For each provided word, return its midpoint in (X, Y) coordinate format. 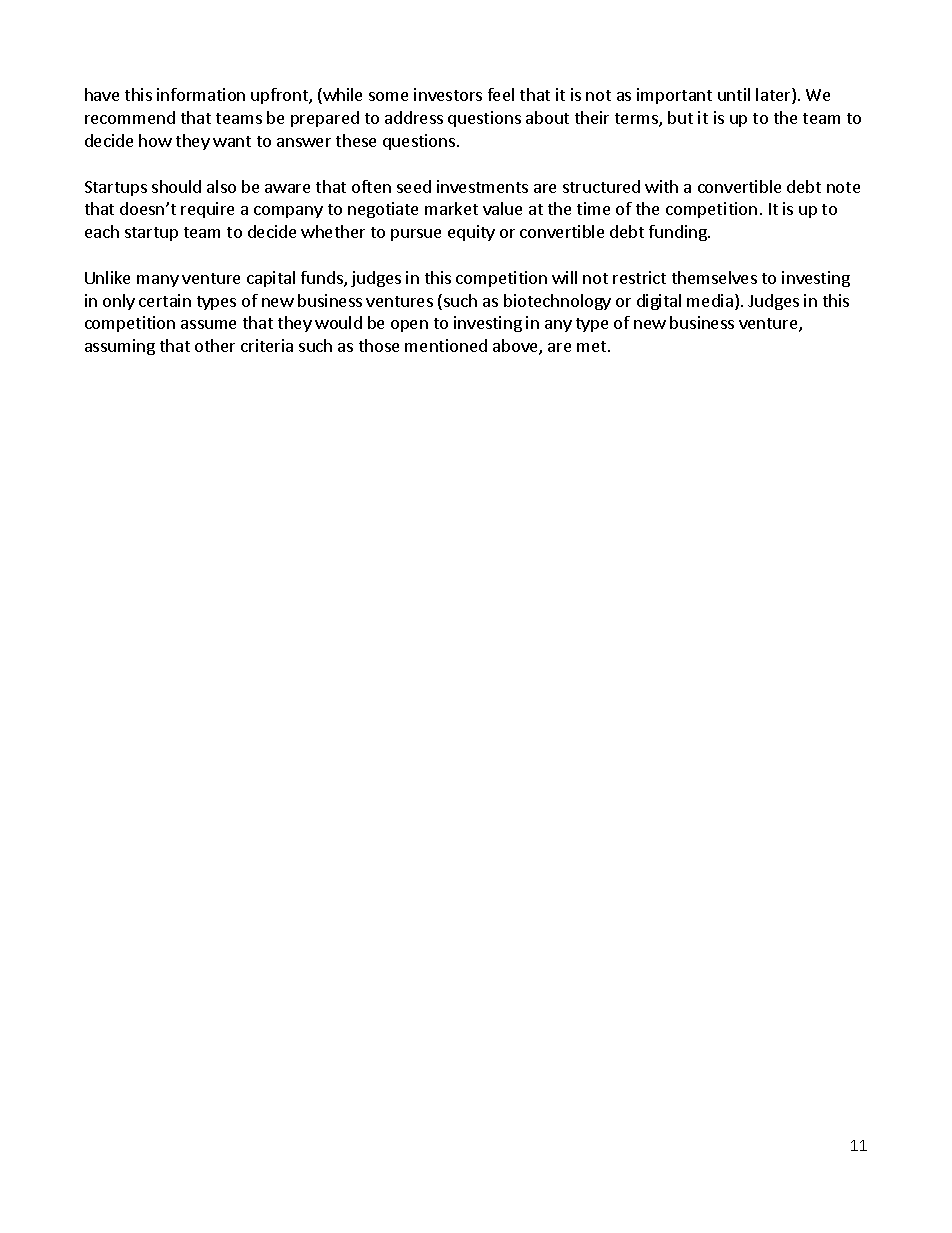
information (201, 94)
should (176, 186)
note (843, 187)
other (215, 345)
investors (448, 94)
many (158, 281)
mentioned (446, 345)
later (774, 96)
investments (482, 186)
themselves (714, 277)
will (564, 277)
